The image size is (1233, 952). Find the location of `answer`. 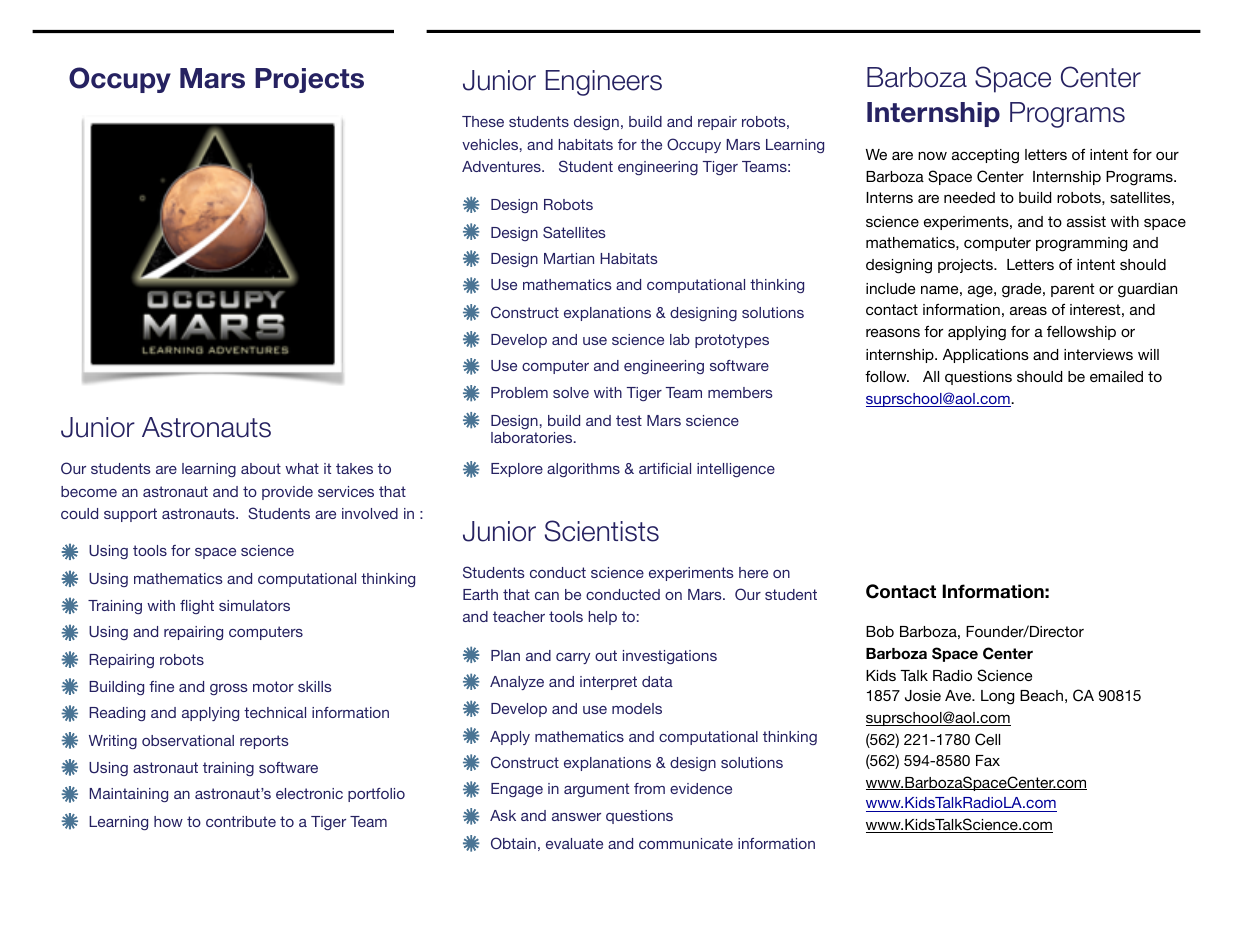

answer is located at coordinates (576, 817).
